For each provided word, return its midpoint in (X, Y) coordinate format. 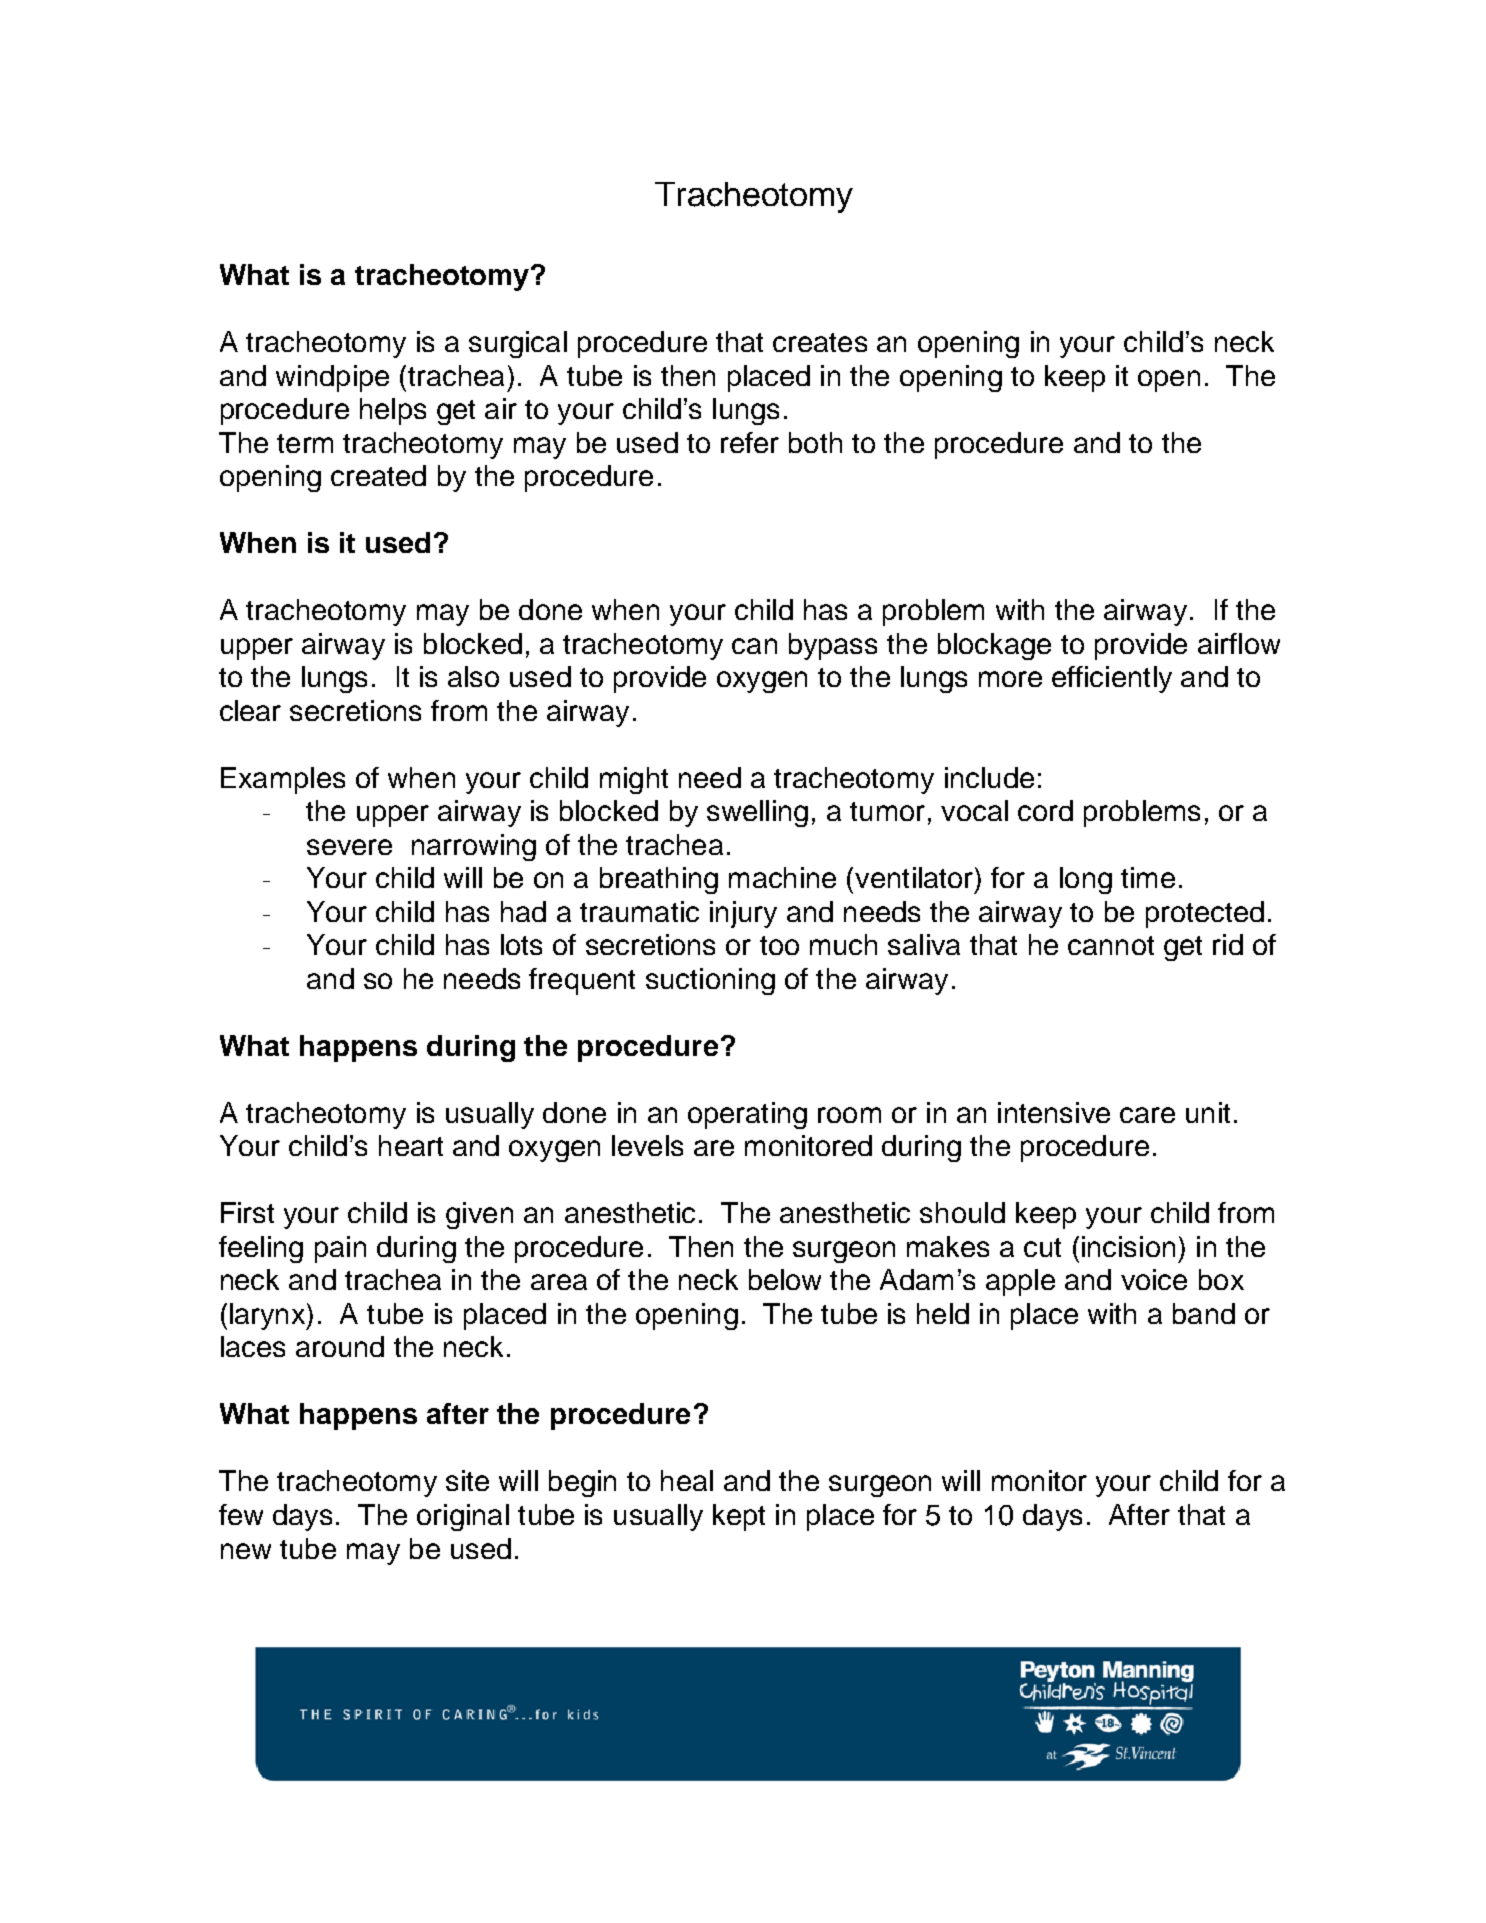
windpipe (332, 378)
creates (820, 342)
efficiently (1112, 679)
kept (739, 1517)
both (815, 442)
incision (1128, 1246)
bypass (833, 646)
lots (521, 944)
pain (340, 1249)
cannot (1111, 945)
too (779, 945)
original (463, 1517)
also (473, 676)
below (785, 1279)
